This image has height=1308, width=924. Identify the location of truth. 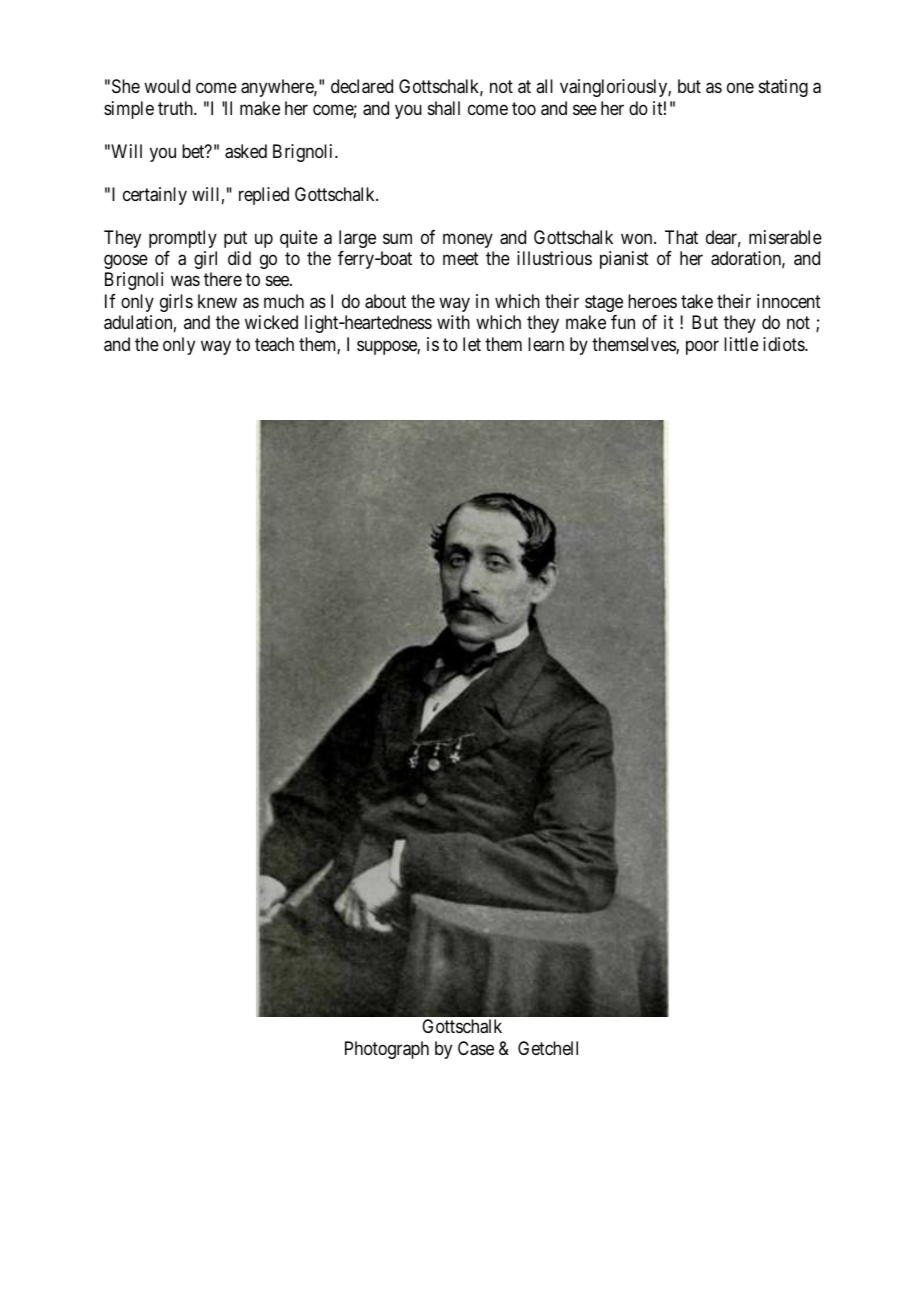
(176, 108).
